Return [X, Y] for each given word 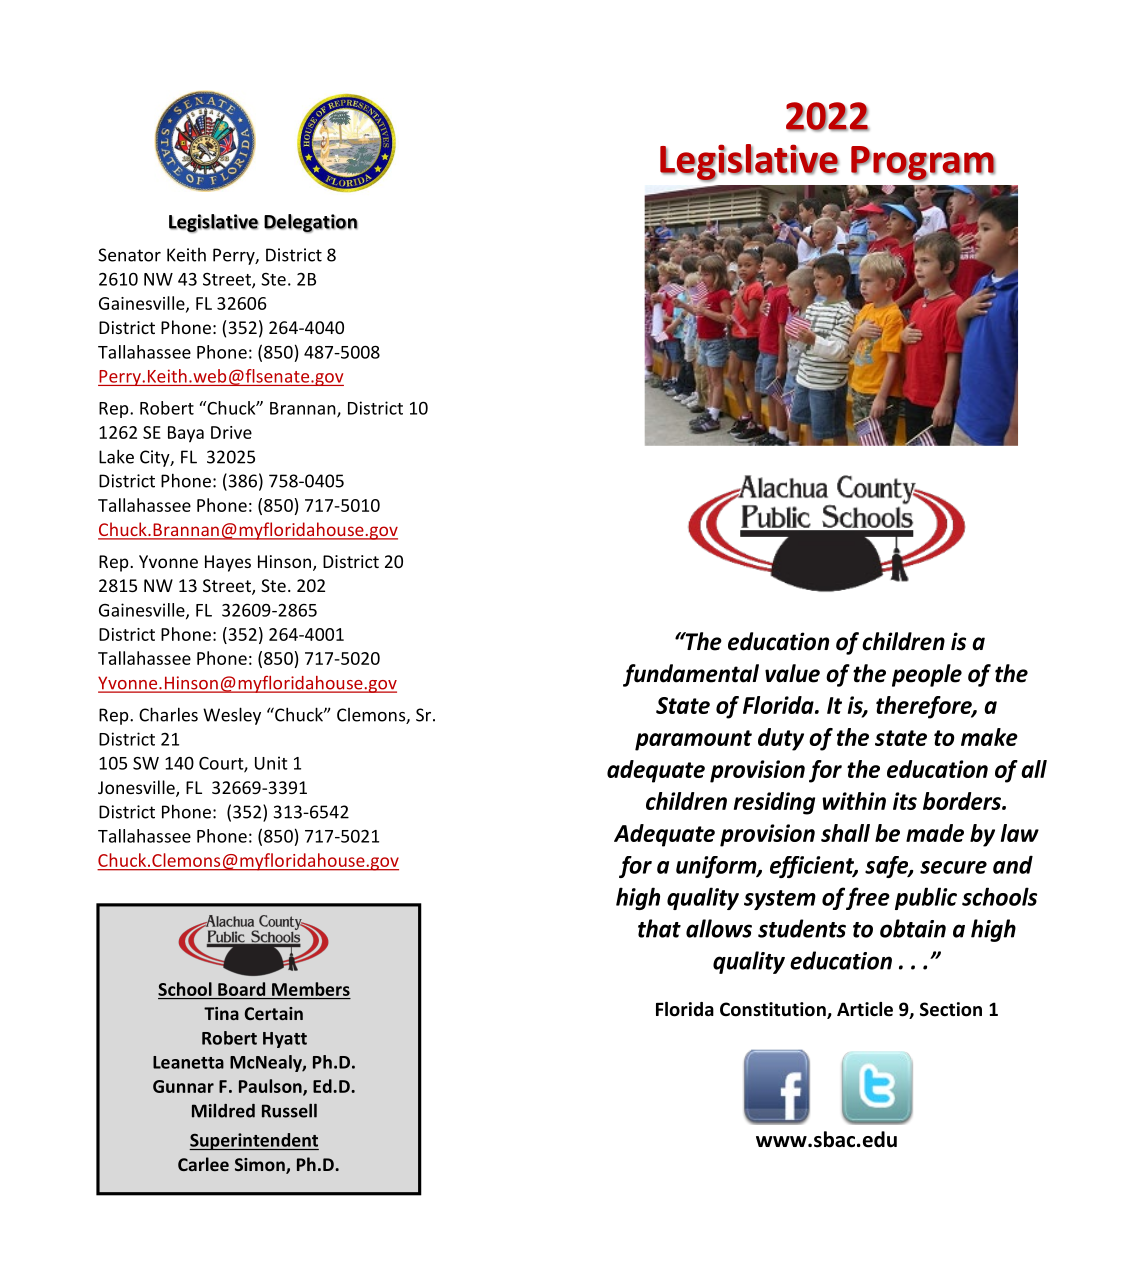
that [659, 928]
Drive [231, 432]
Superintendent [254, 1141]
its [905, 801]
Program [923, 164]
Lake [116, 456]
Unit [271, 763]
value [792, 673]
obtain [913, 928]
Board [241, 989]
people [927, 675]
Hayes [228, 563]
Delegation [311, 223]
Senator [129, 255]
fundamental [691, 675]
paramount [693, 740]
